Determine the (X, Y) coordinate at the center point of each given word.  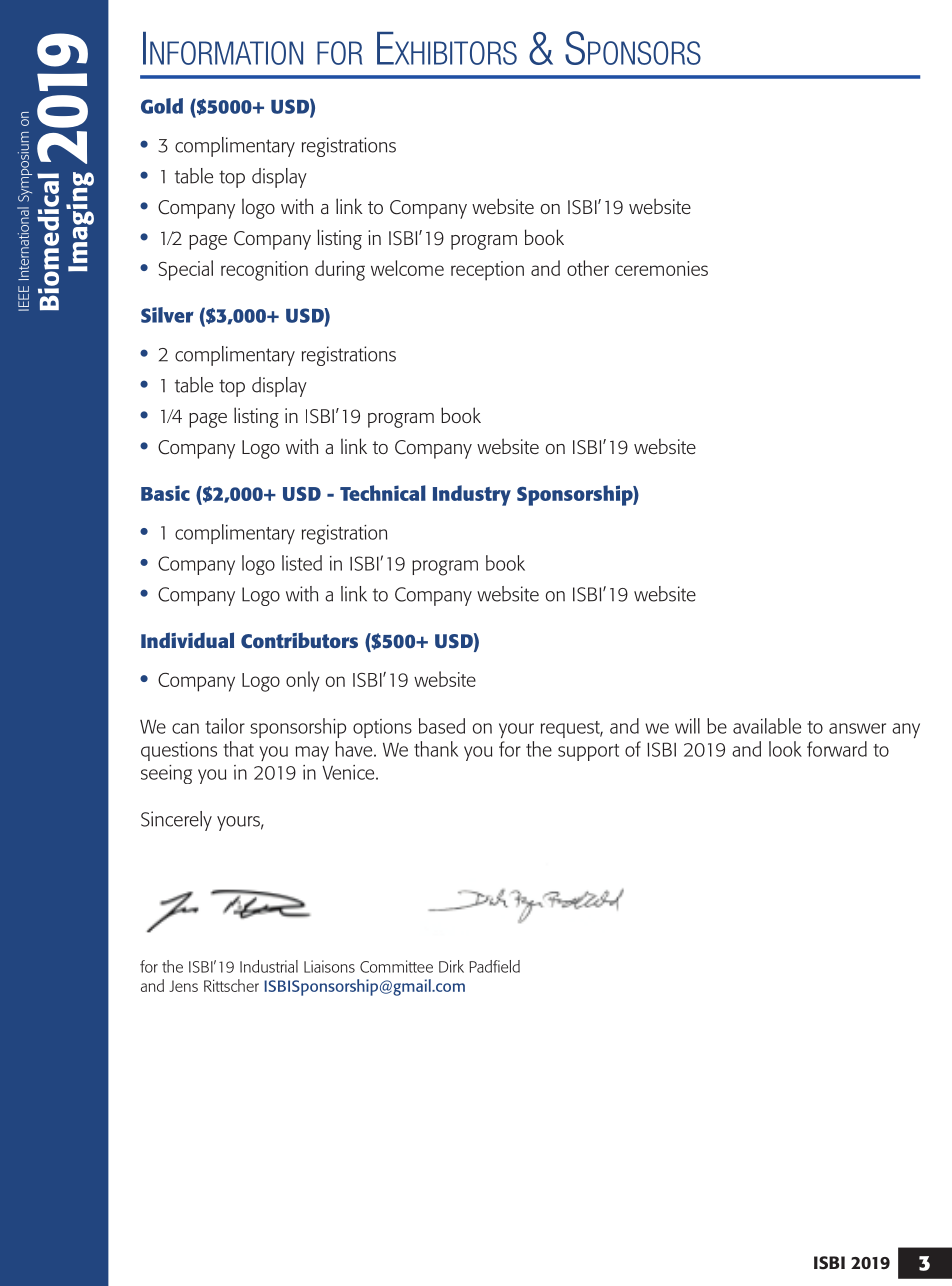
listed (302, 563)
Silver (167, 315)
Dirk (451, 966)
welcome (407, 268)
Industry (472, 495)
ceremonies (661, 268)
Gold (162, 106)
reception (487, 271)
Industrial (269, 966)
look (785, 749)
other (588, 268)
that (238, 749)
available (767, 726)
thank (436, 749)
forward (837, 749)
